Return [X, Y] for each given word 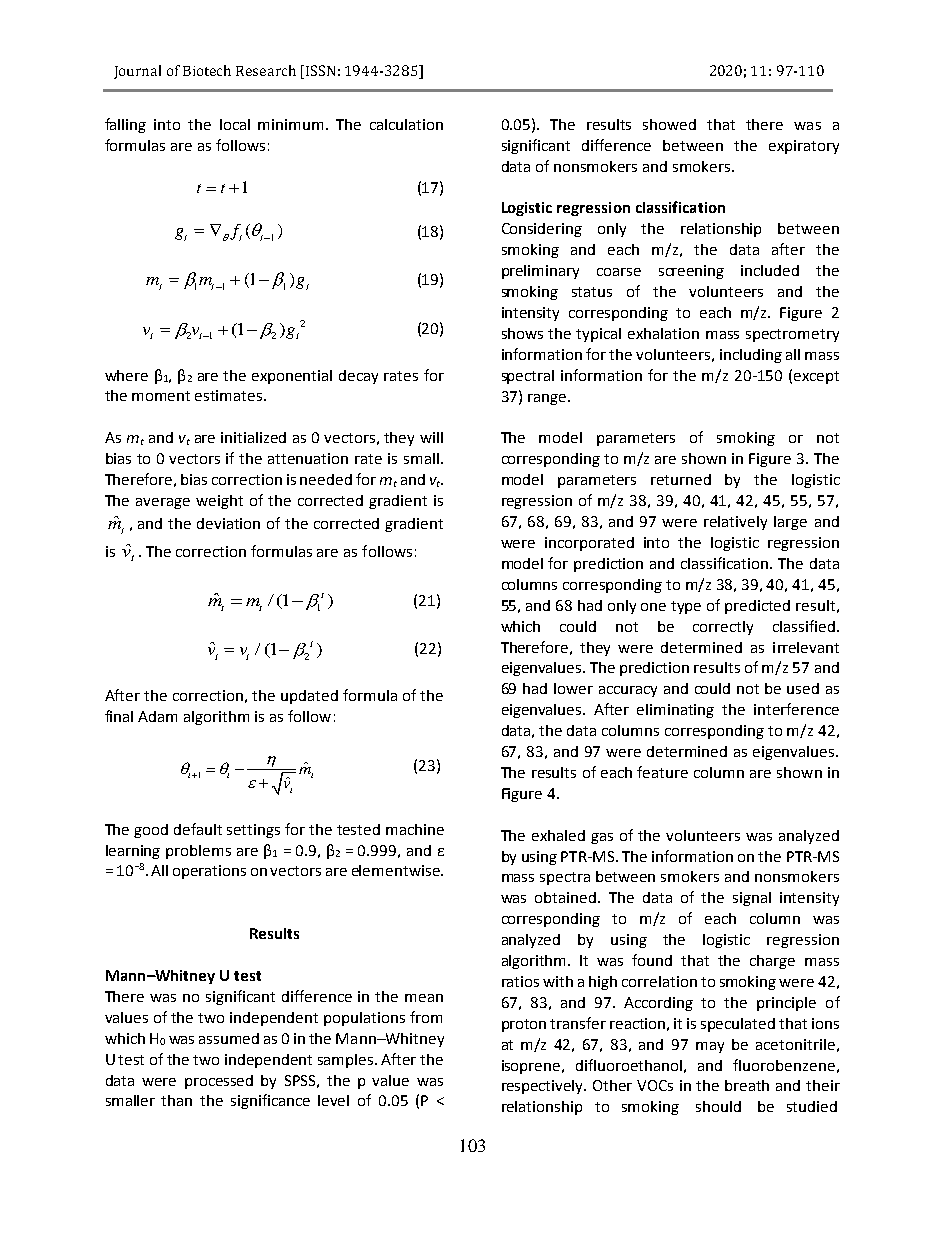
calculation [406, 124]
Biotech [207, 70]
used [803, 688]
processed [219, 1082]
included [770, 270]
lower [573, 688]
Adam [157, 716]
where [126, 375]
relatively [735, 523]
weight [219, 502]
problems [198, 852]
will [431, 437]
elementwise [397, 870]
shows [522, 333]
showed [669, 124]
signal [752, 899]
